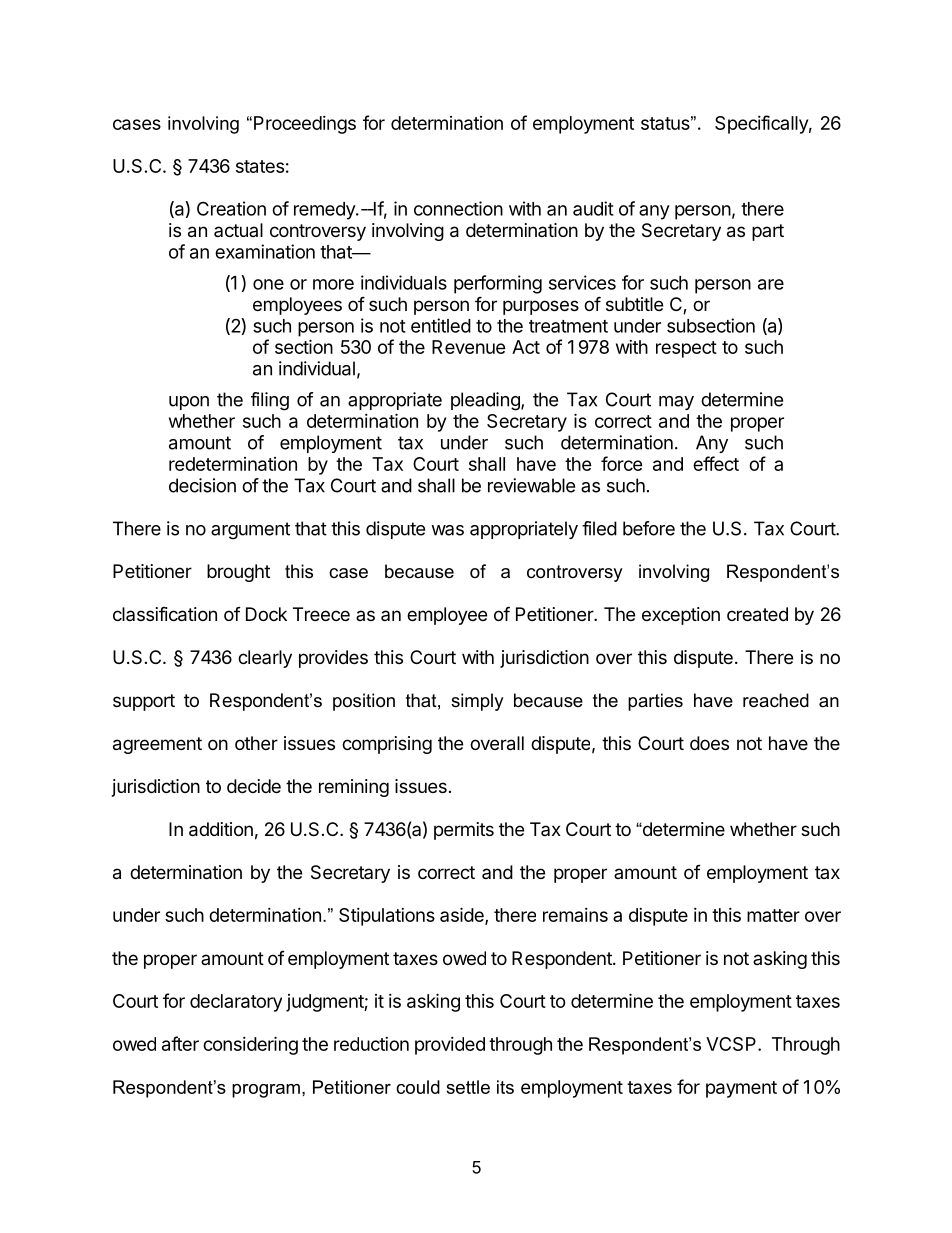 The height and width of the document is (1233, 952). I want to click on does, so click(709, 743).
